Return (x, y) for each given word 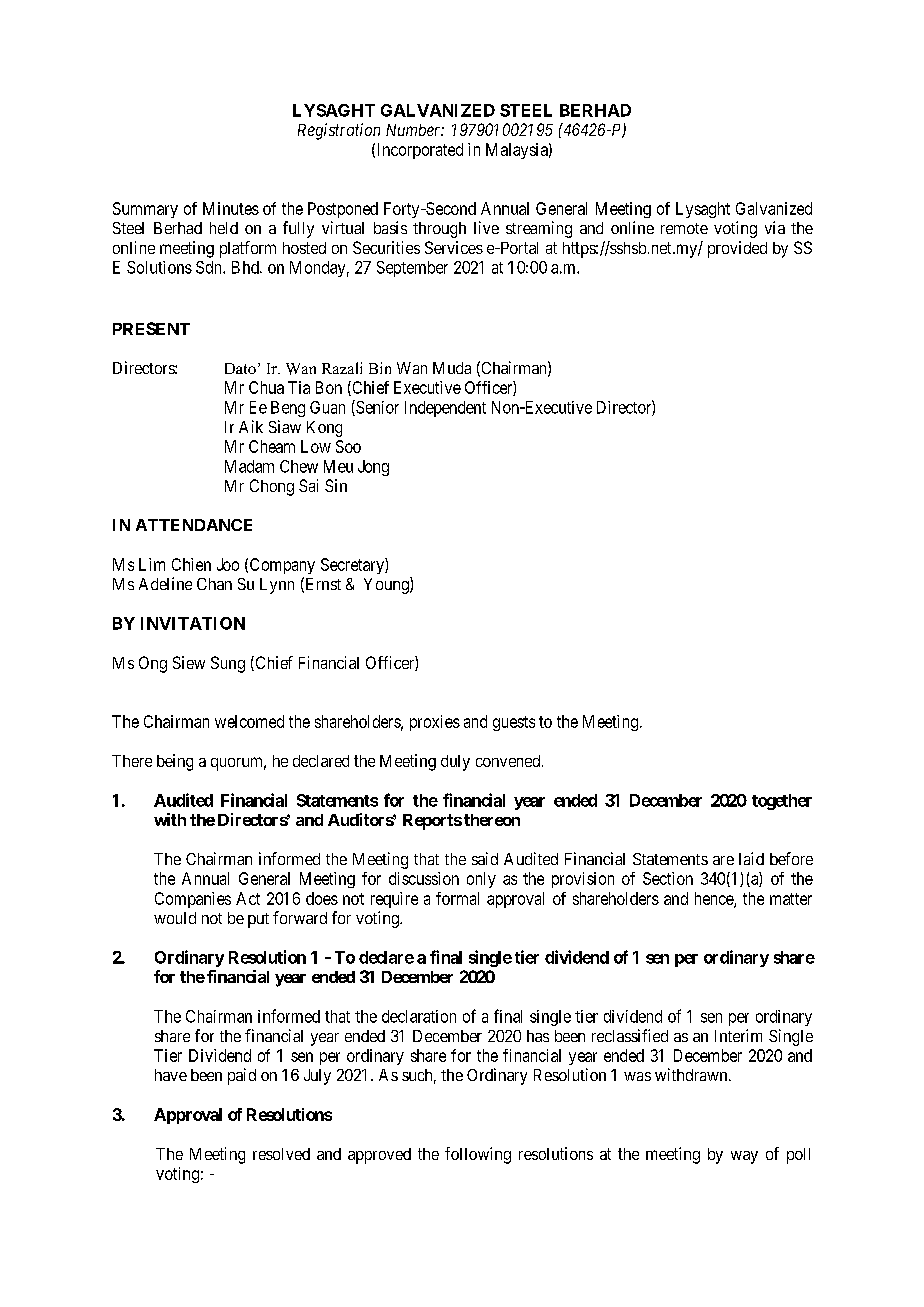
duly (455, 763)
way (744, 1157)
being (175, 762)
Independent (445, 409)
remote (684, 228)
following (478, 1155)
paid (242, 1076)
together (782, 802)
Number (415, 130)
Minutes (231, 208)
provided (737, 249)
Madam (249, 466)
